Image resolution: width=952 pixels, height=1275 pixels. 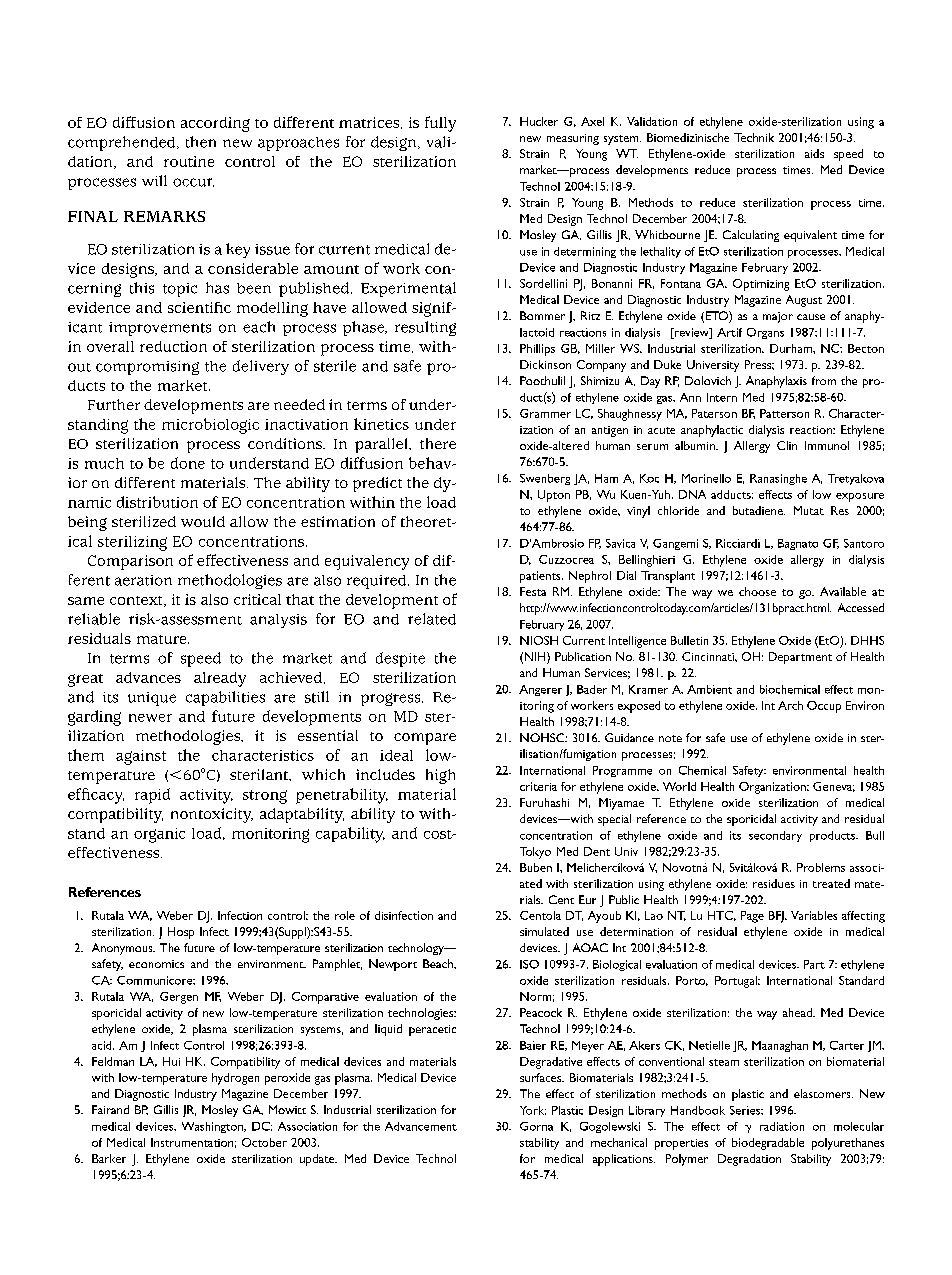 I want to click on Arch, so click(x=790, y=705).
